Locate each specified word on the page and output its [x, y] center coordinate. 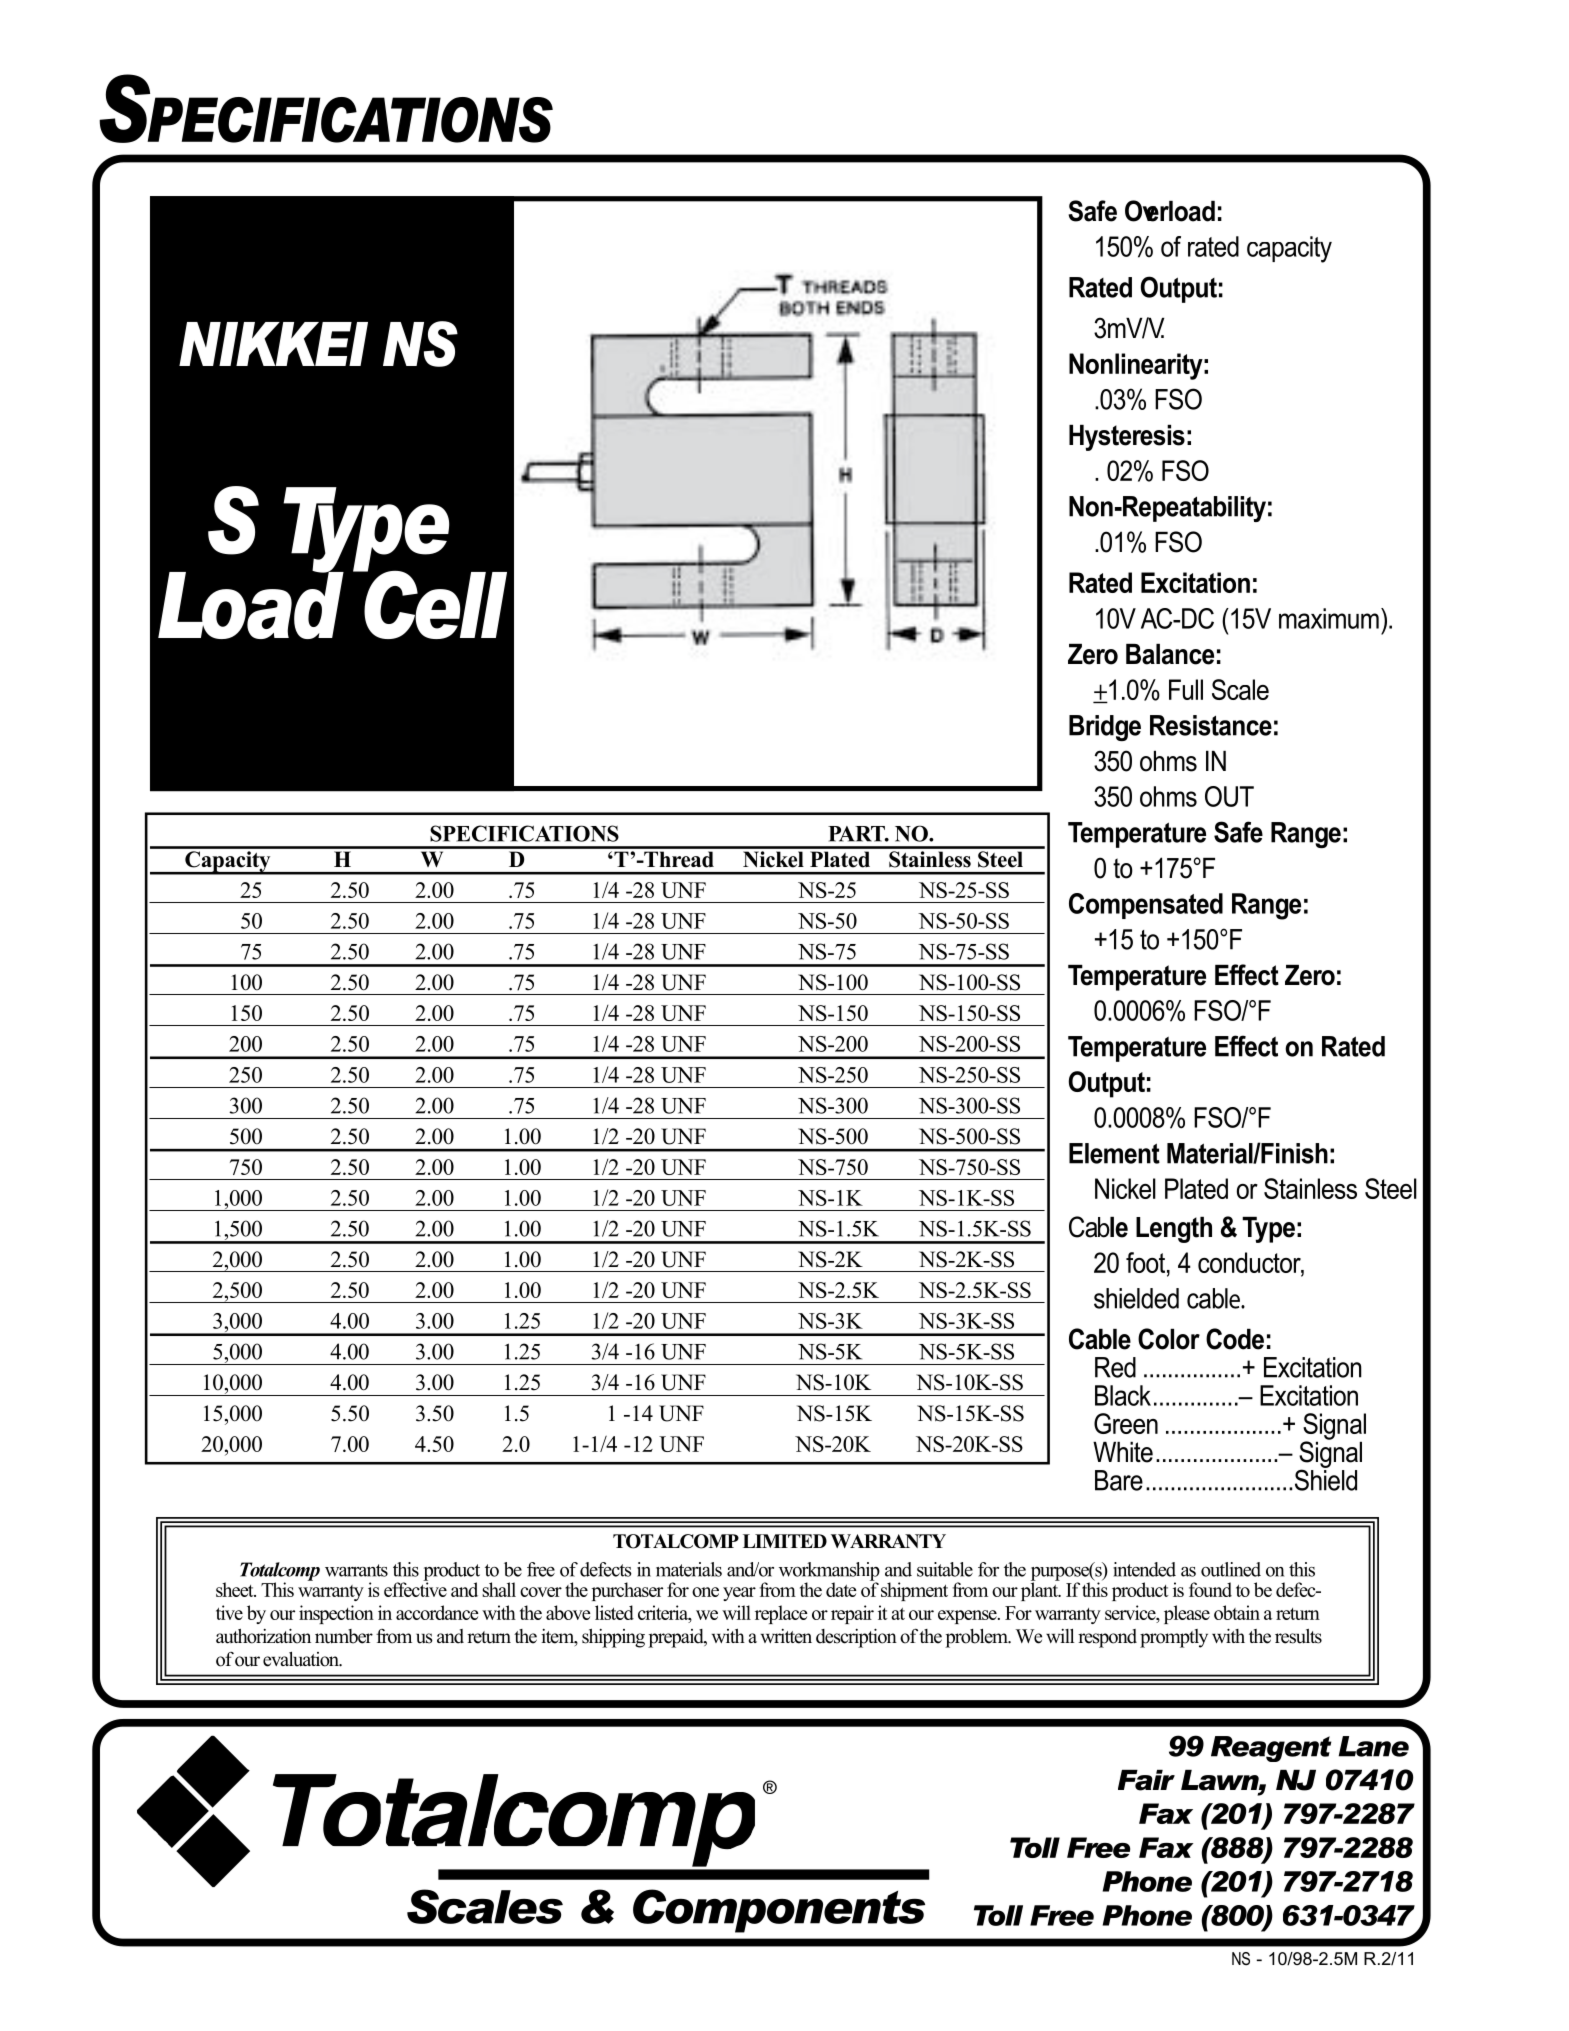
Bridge [1105, 728]
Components [779, 1911]
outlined [1231, 1569]
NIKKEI [273, 344]
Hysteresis [1127, 438]
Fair [1146, 1780]
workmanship [829, 1572]
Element [1114, 1153]
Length [1174, 1230]
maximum [1329, 618]
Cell [434, 603]
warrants [356, 1570]
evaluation [302, 1659]
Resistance [1211, 725]
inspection [336, 1614]
